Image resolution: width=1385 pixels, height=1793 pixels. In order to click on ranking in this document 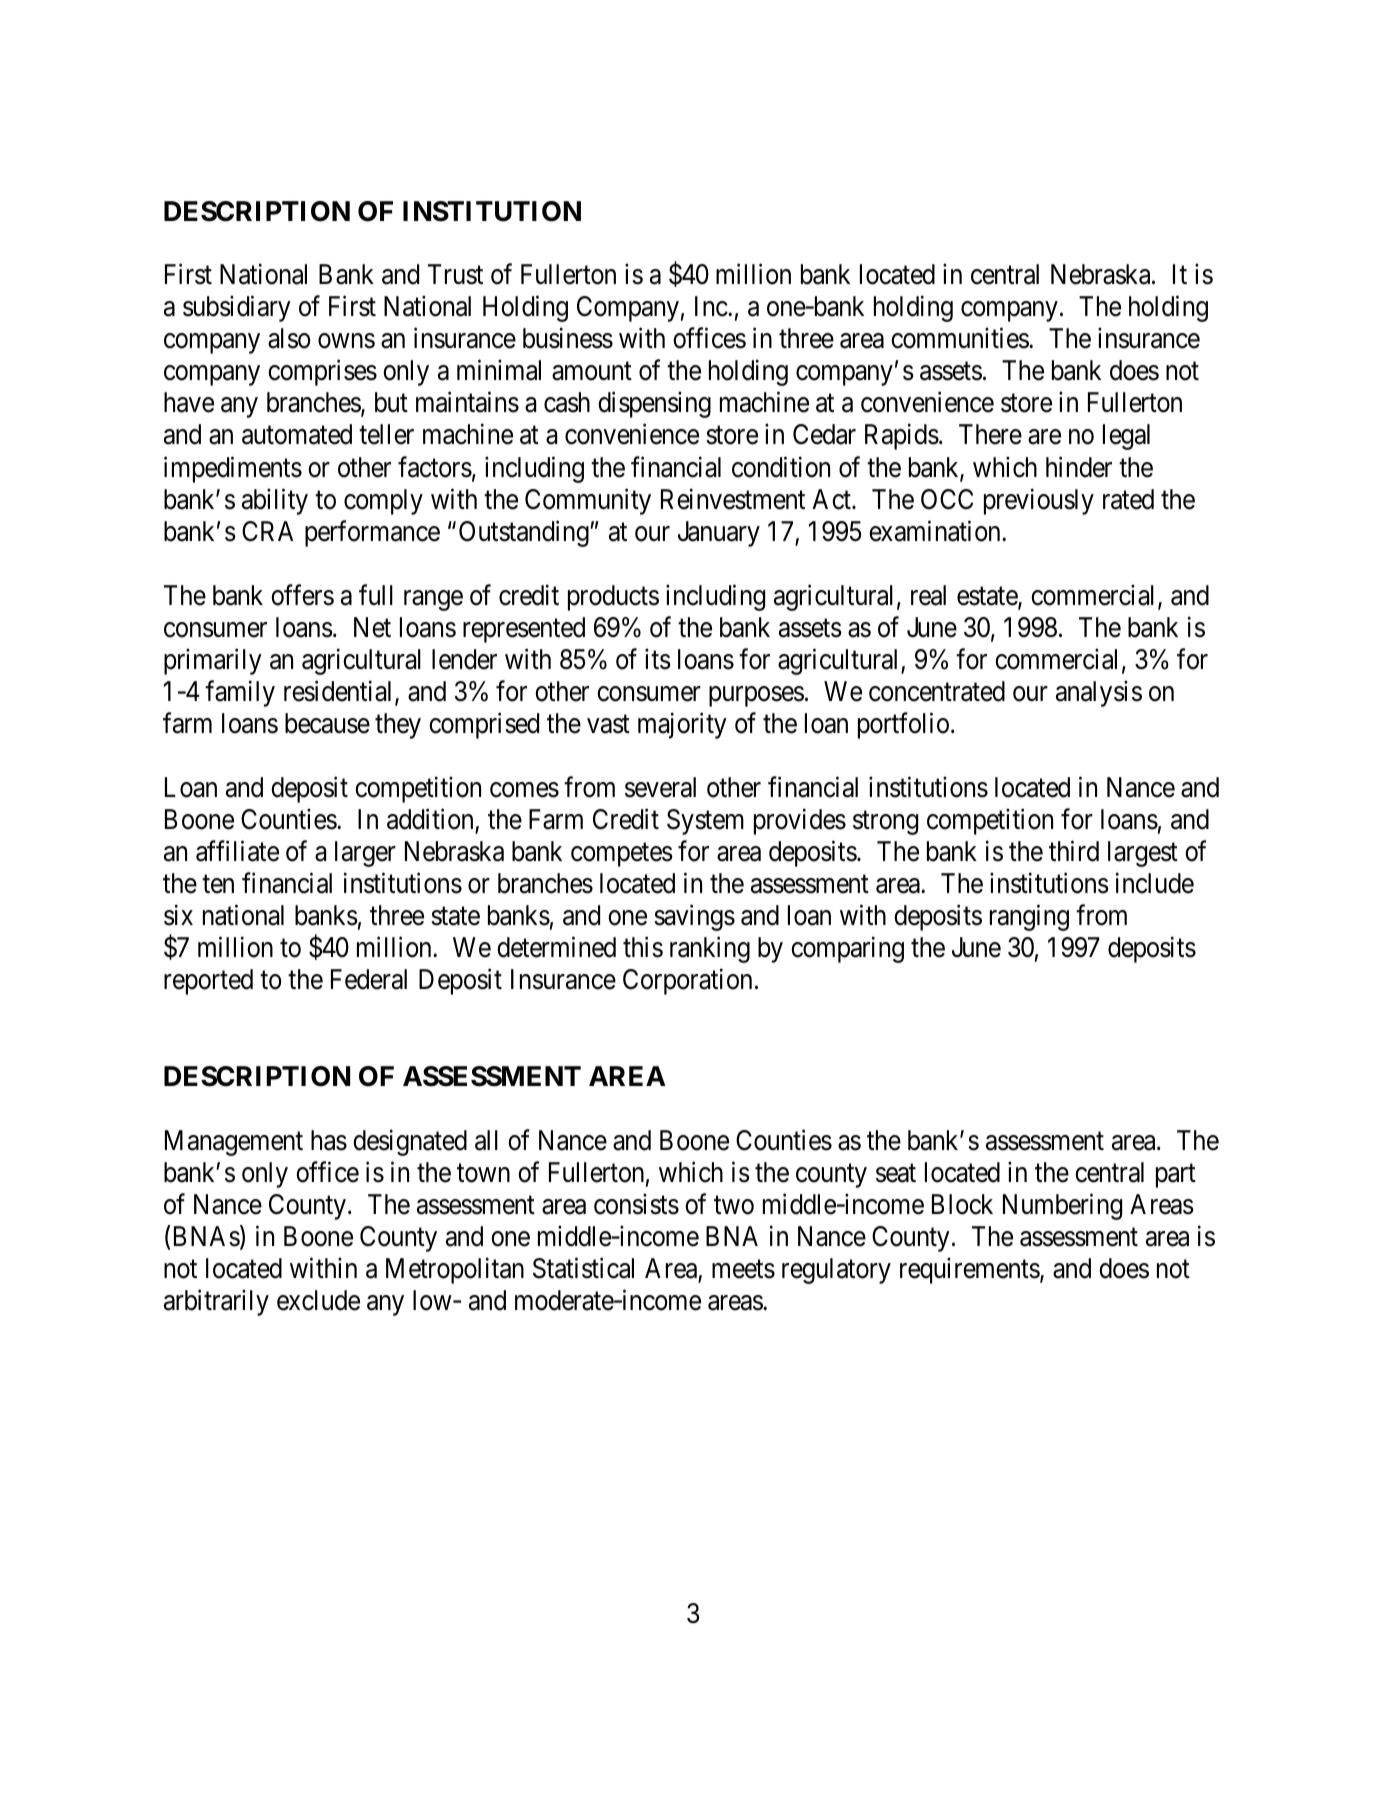, I will do `click(710, 950)`.
